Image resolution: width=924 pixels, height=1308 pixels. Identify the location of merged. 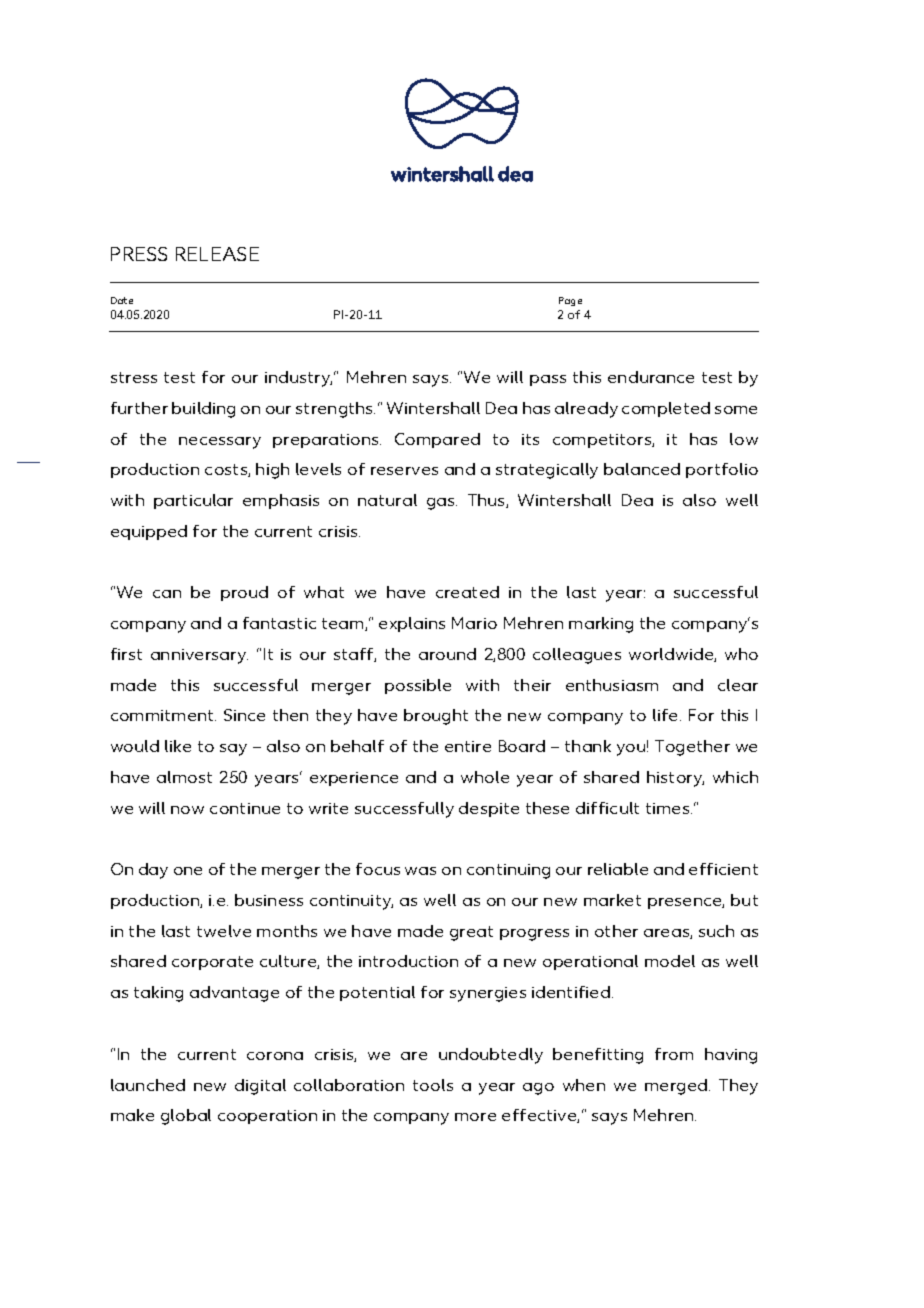
(676, 1087).
